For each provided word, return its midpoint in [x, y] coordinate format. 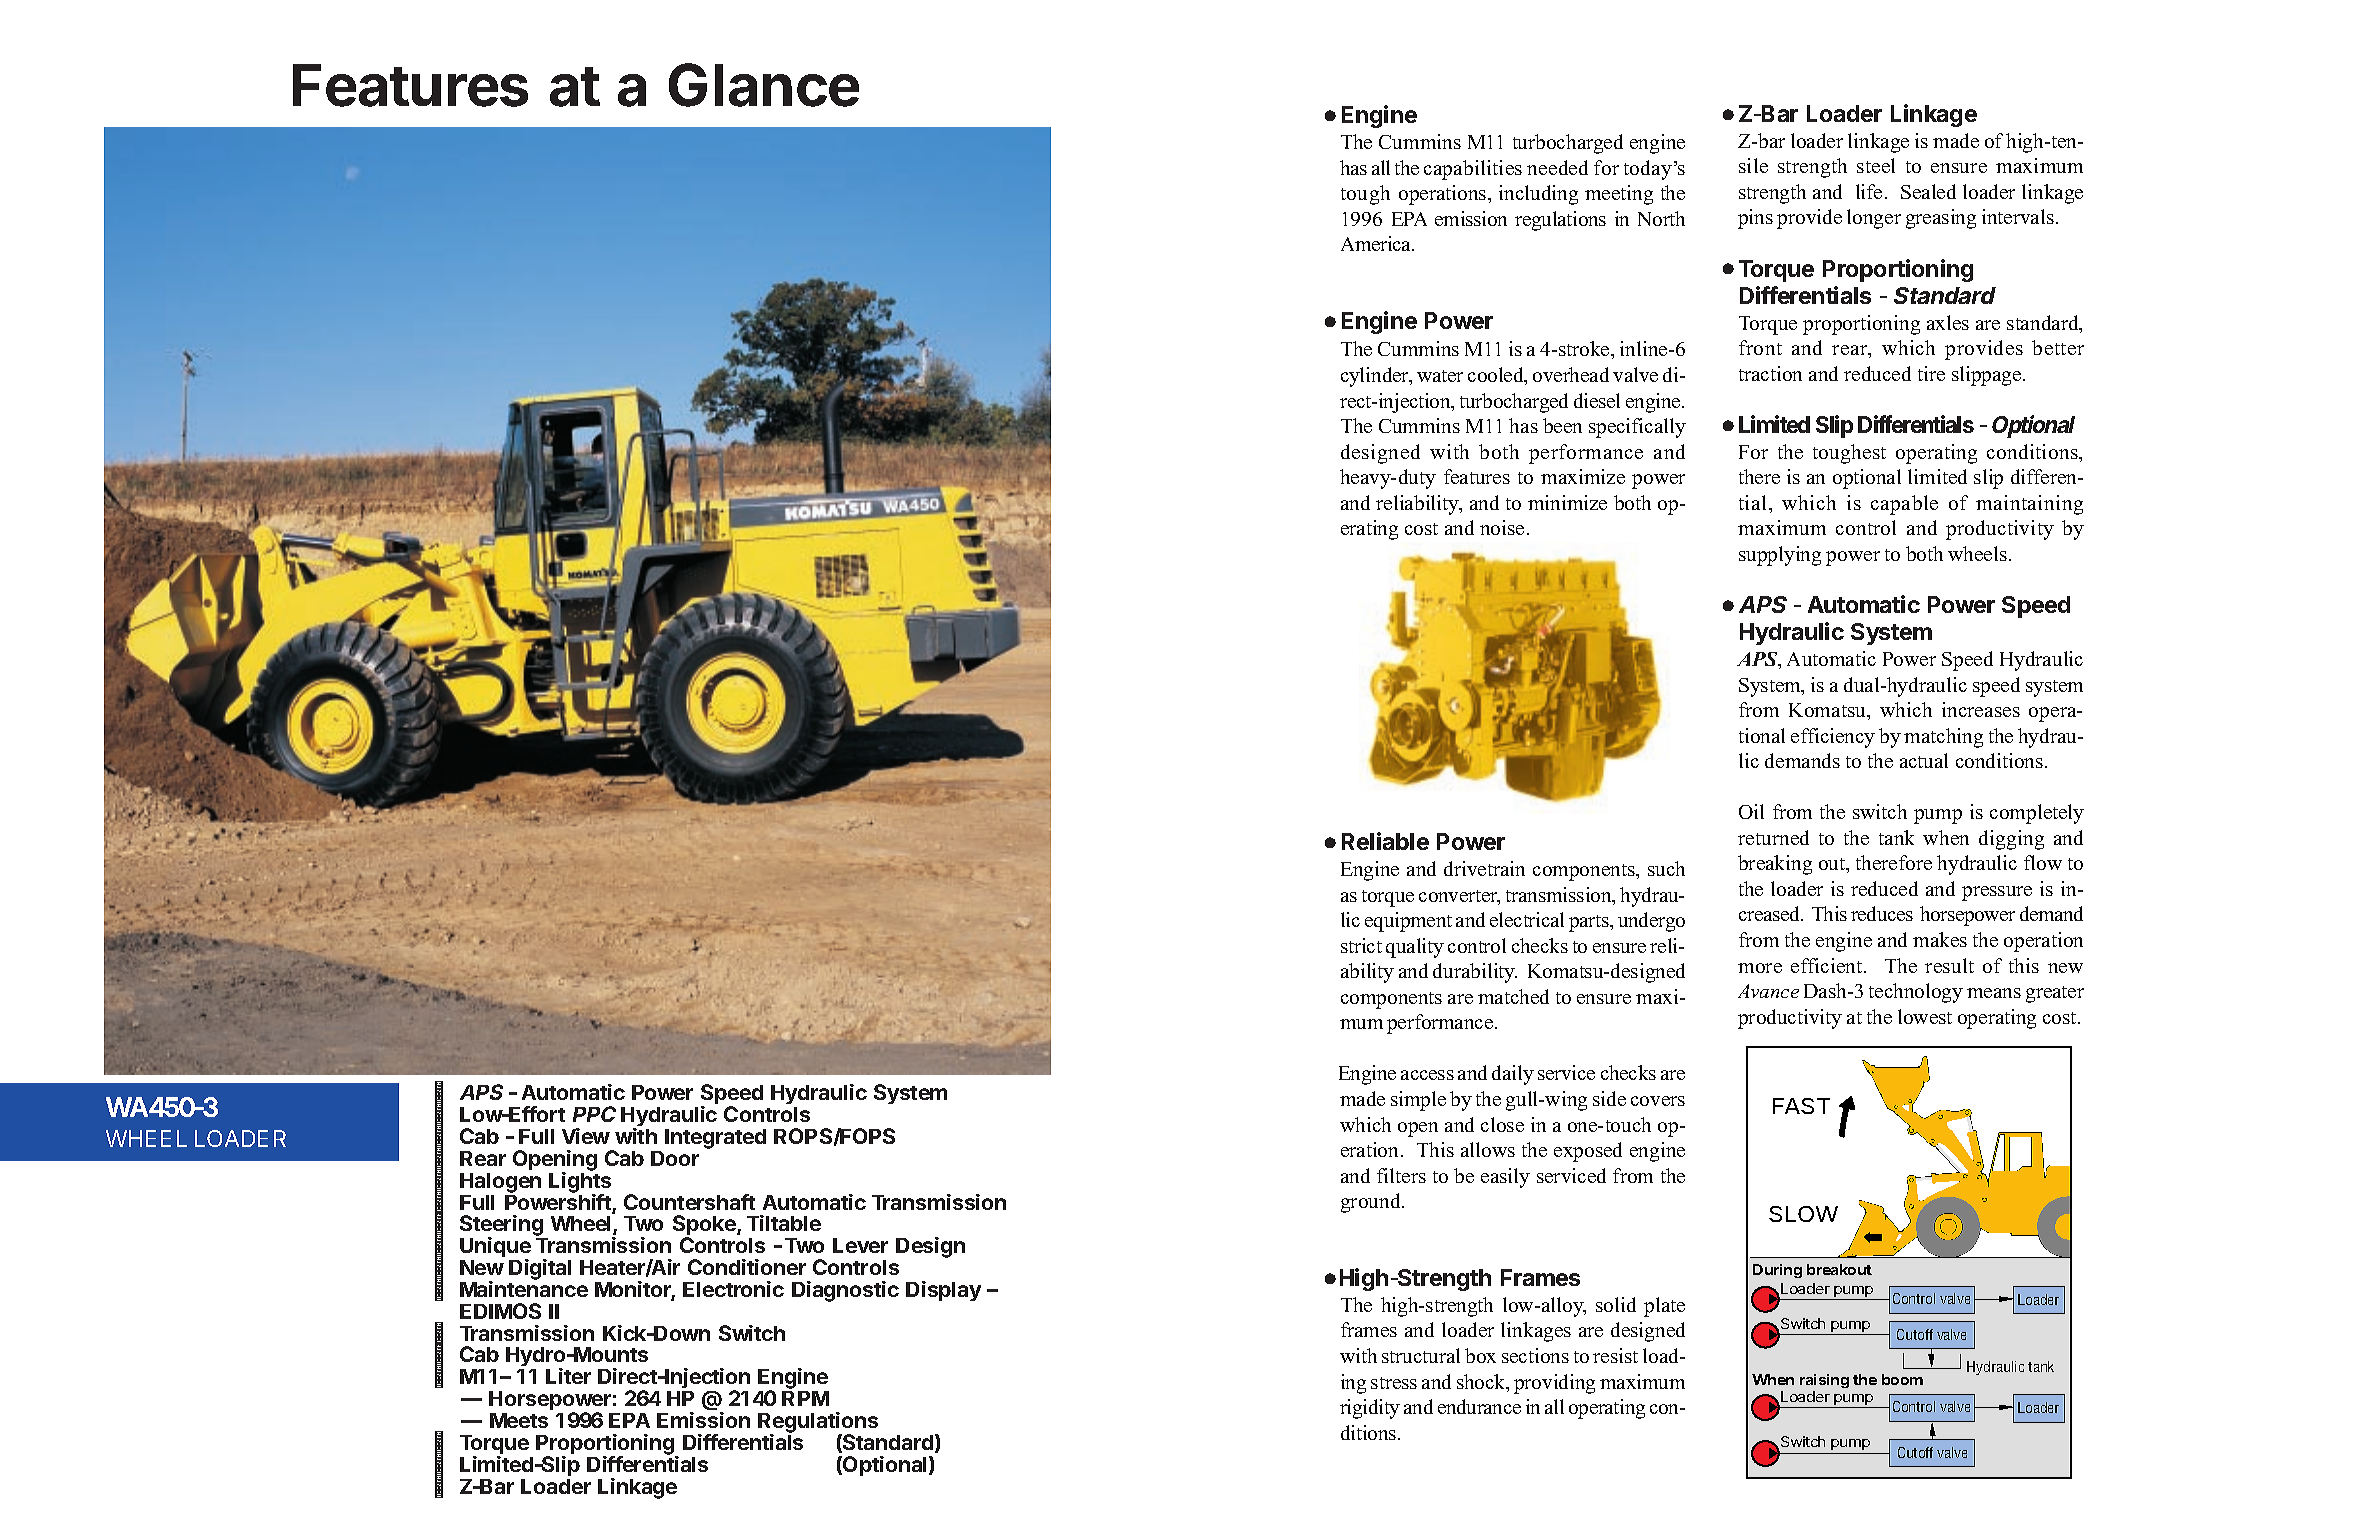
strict [1361, 945]
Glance [764, 85]
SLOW [1803, 1214]
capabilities [1473, 170]
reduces [1882, 913]
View [586, 1136]
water [1440, 376]
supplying [1780, 556]
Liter [568, 1376]
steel [1876, 165]
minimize [1567, 502]
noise [1502, 527]
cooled [1497, 376]
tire [1931, 373]
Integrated [715, 1139]
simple [1418, 1101]
